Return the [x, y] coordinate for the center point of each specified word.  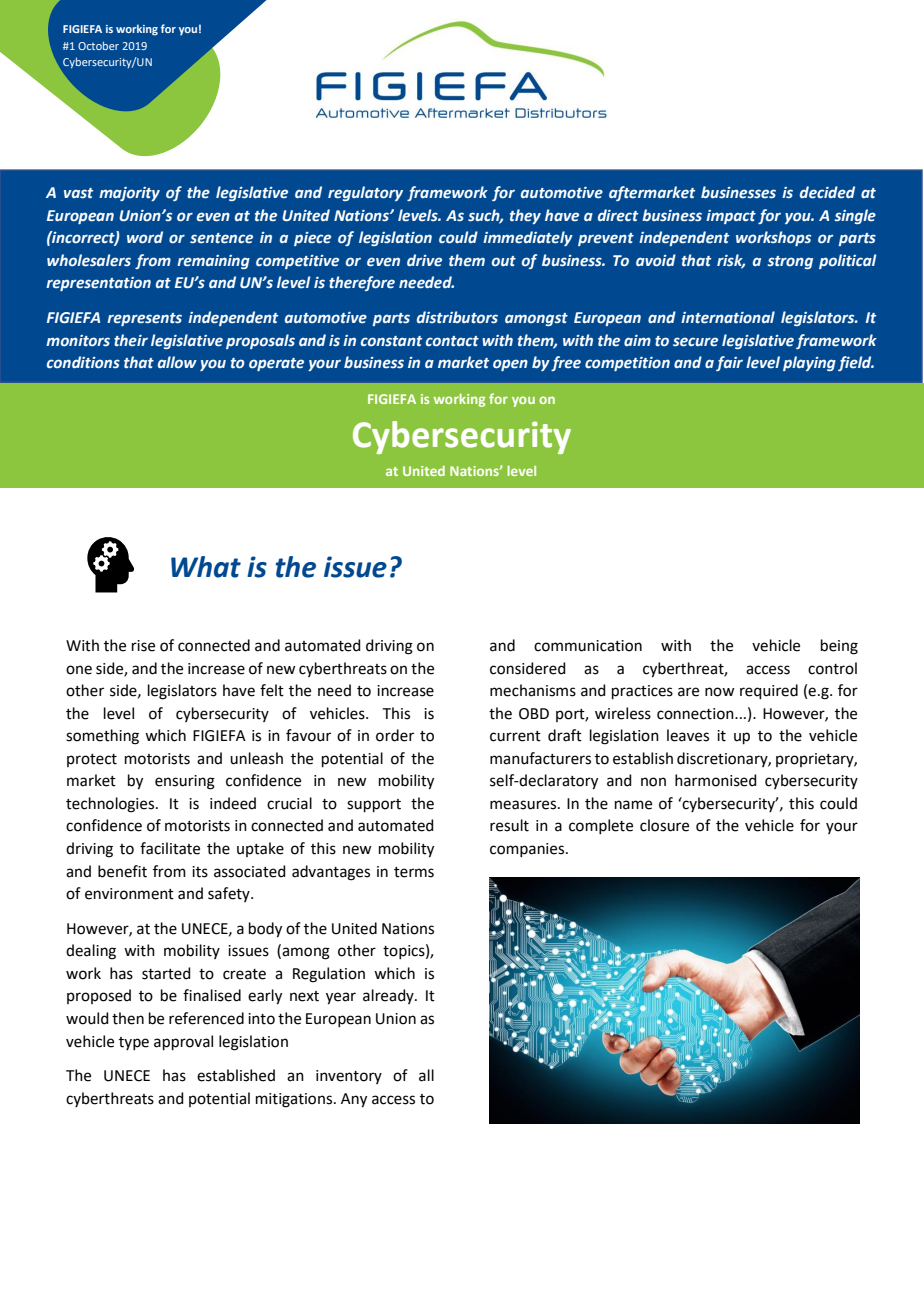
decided [827, 192]
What [206, 567]
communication [588, 646]
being [839, 647]
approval [183, 1042]
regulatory [365, 193]
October [98, 45]
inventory [349, 1077]
